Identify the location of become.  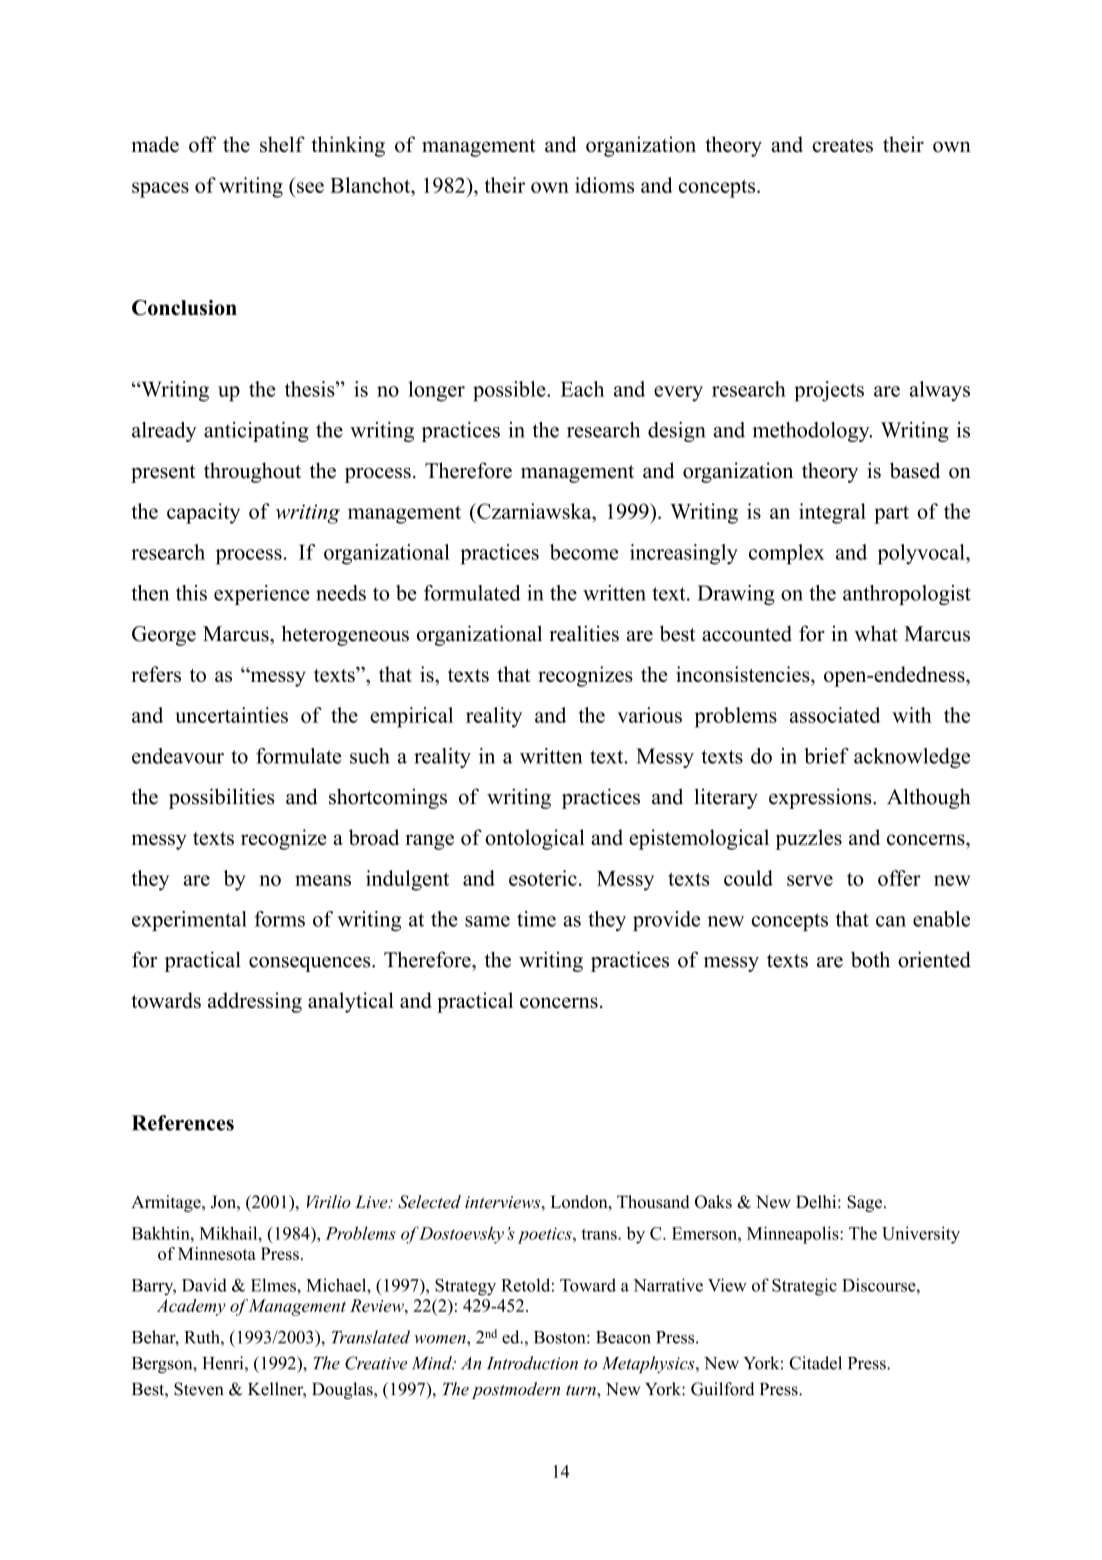
(584, 552).
